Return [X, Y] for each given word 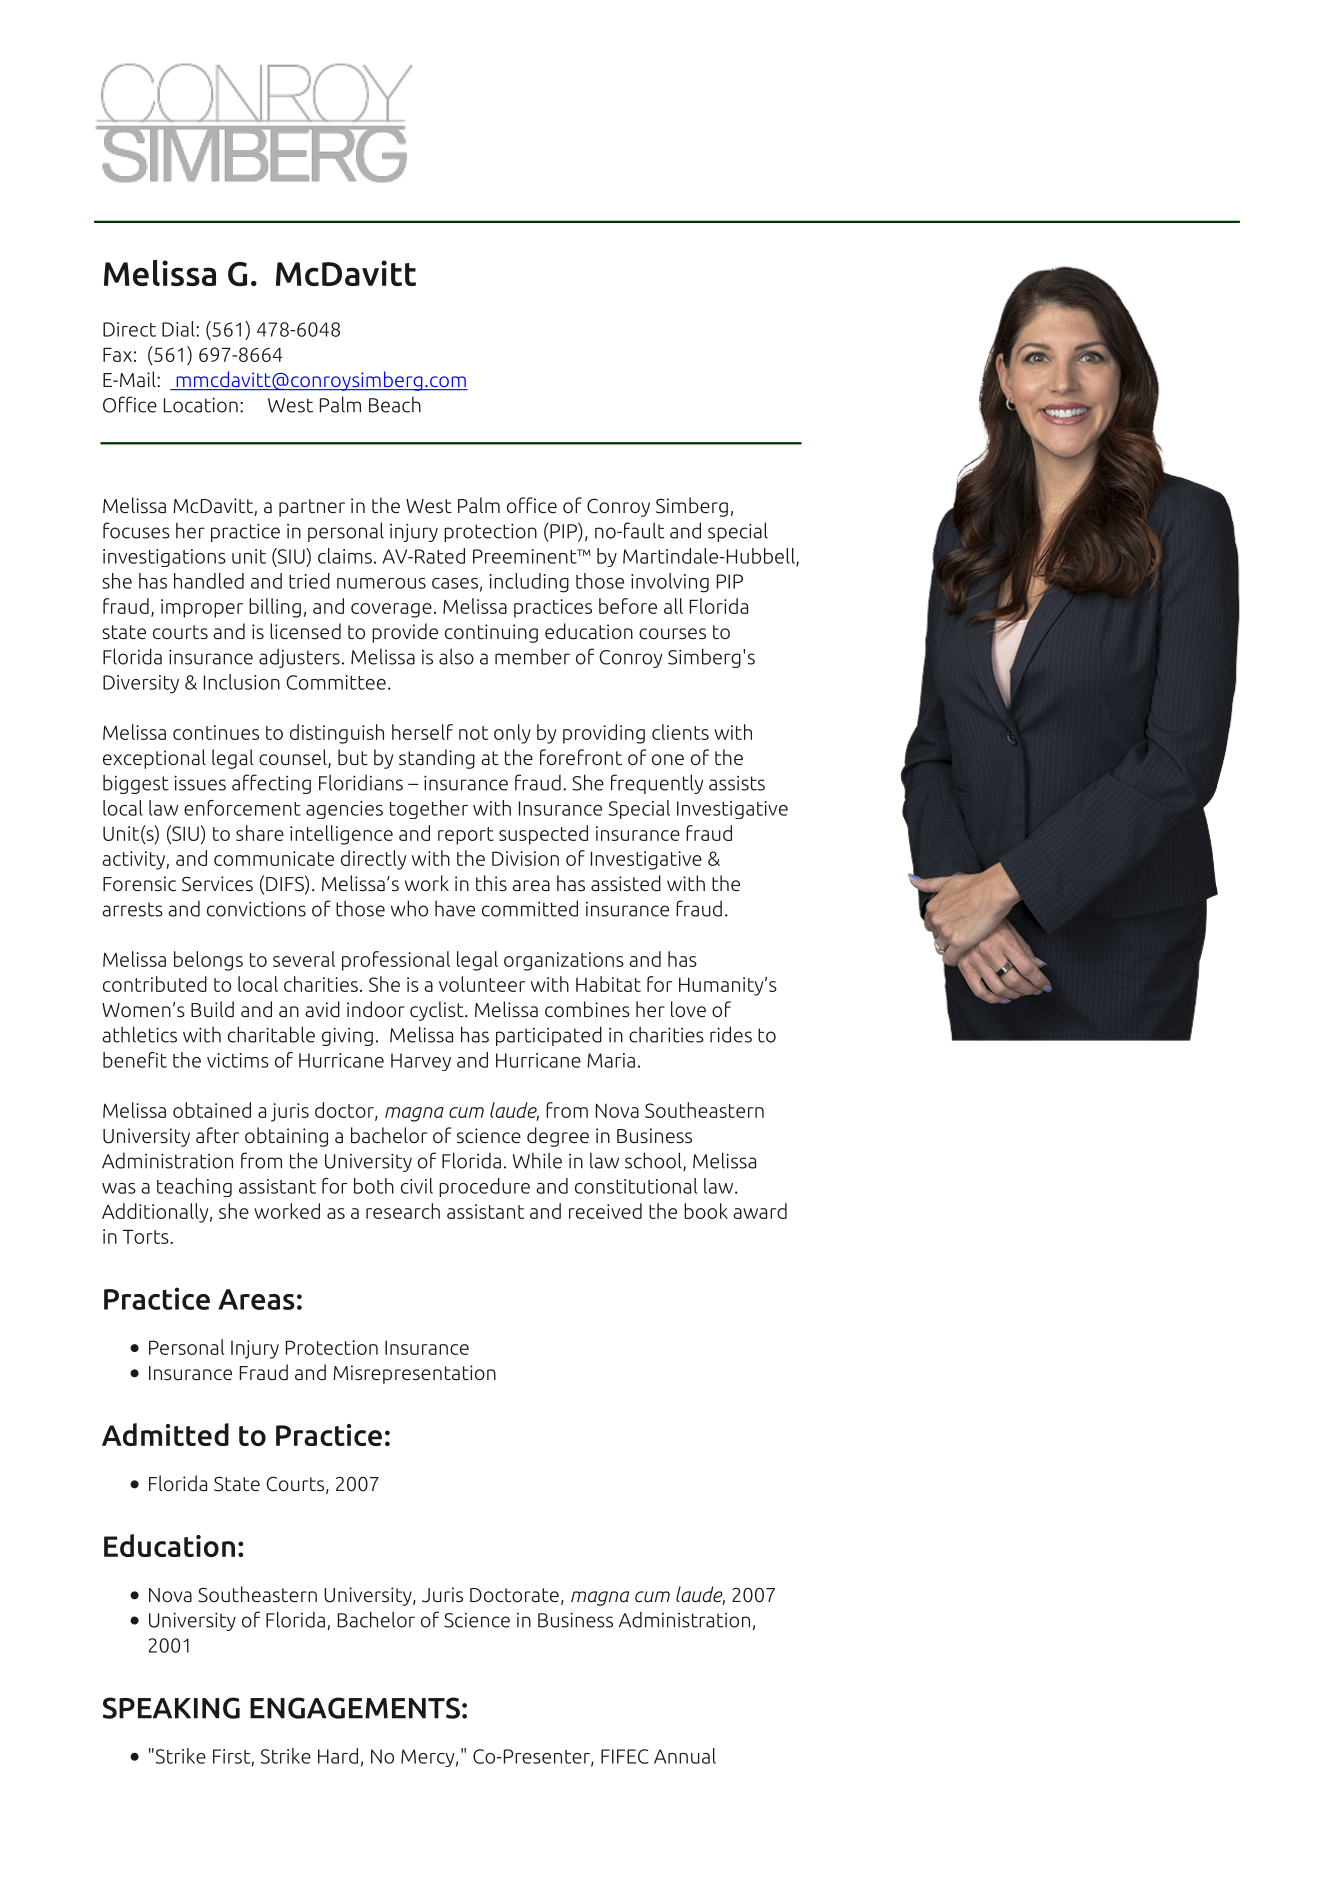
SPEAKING [171, 1708]
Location [201, 405]
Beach [395, 405]
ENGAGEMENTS [355, 1708]
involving [670, 583]
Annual [685, 1756]
